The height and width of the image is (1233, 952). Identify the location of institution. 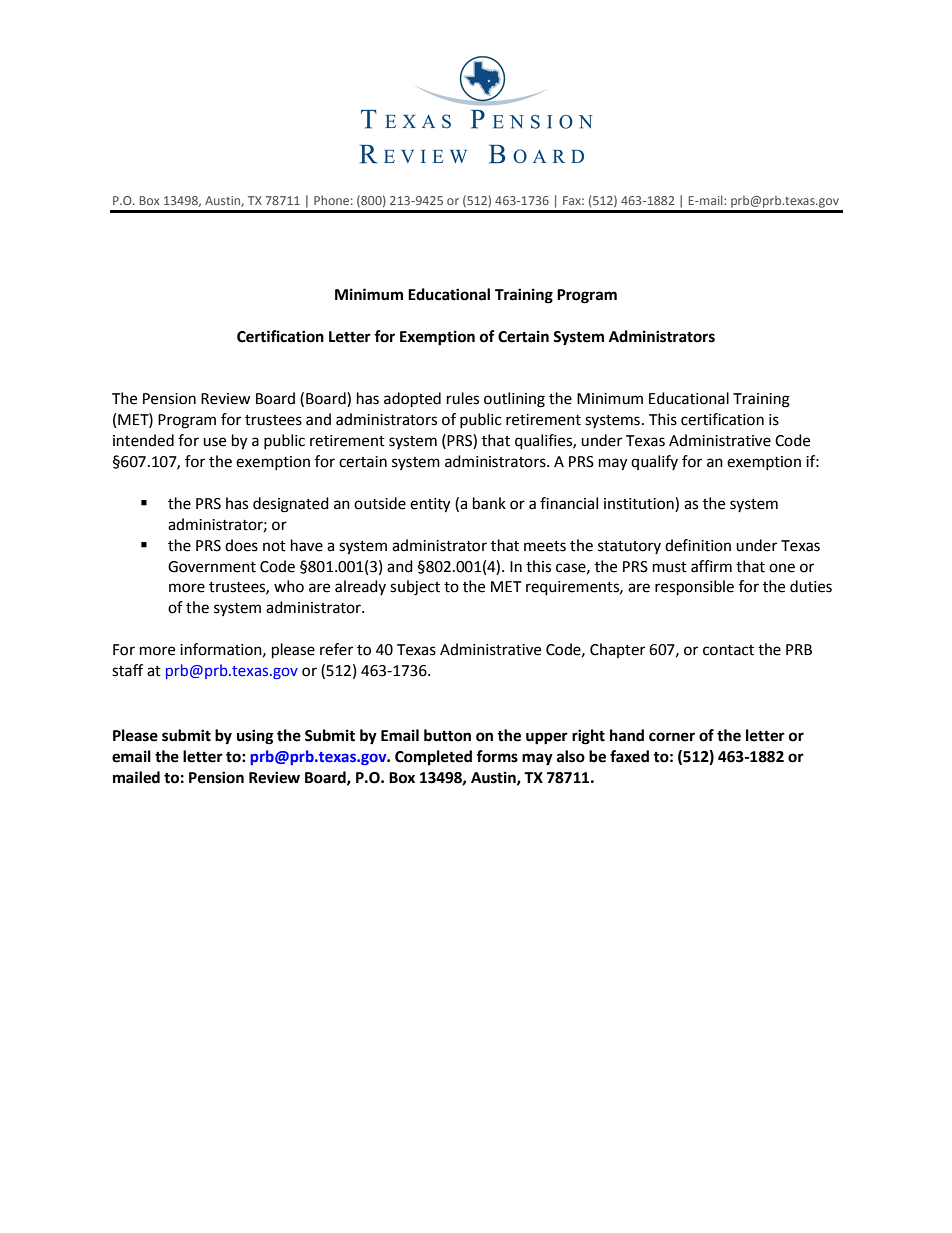
(640, 503).
